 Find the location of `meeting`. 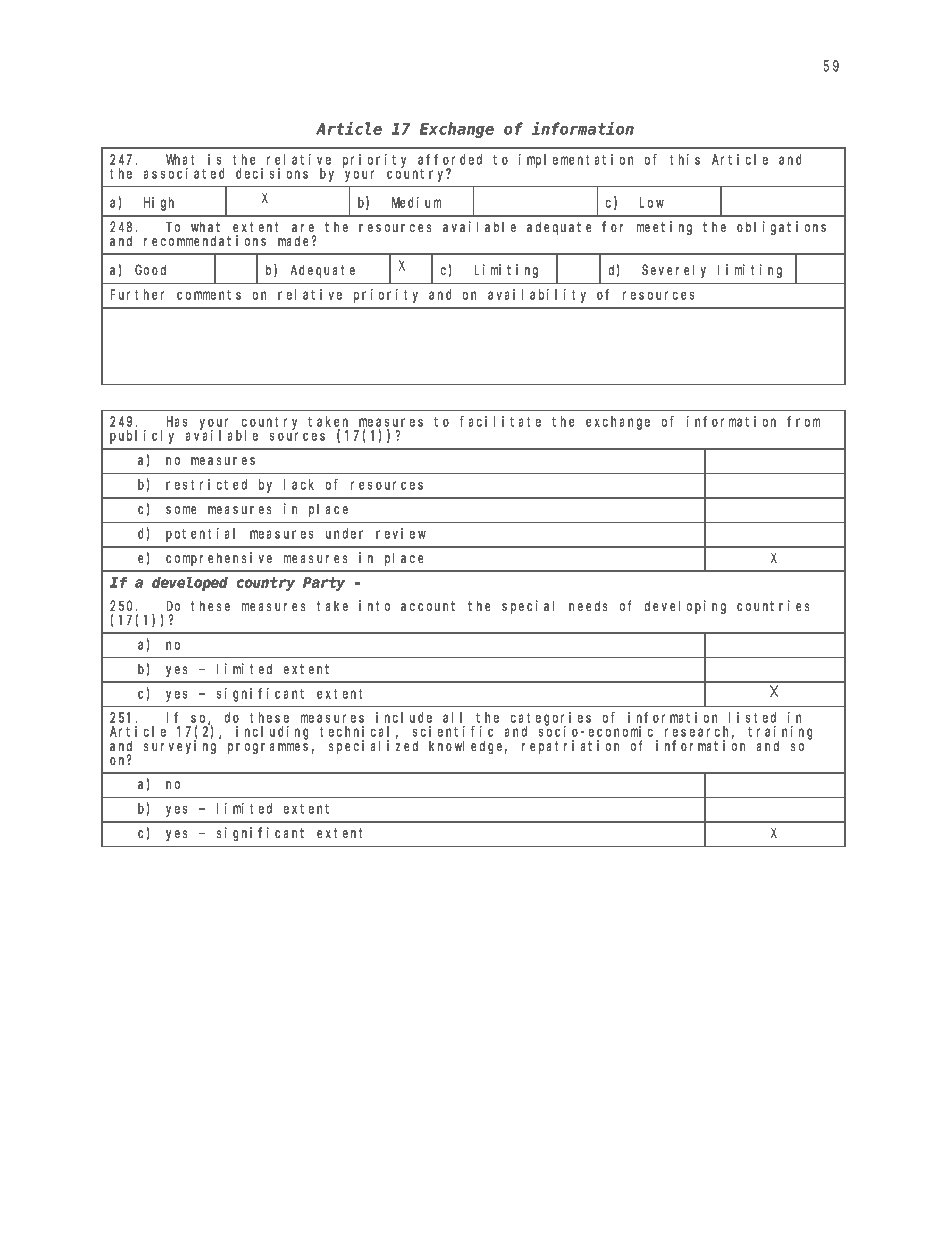

meeting is located at coordinates (664, 228).
